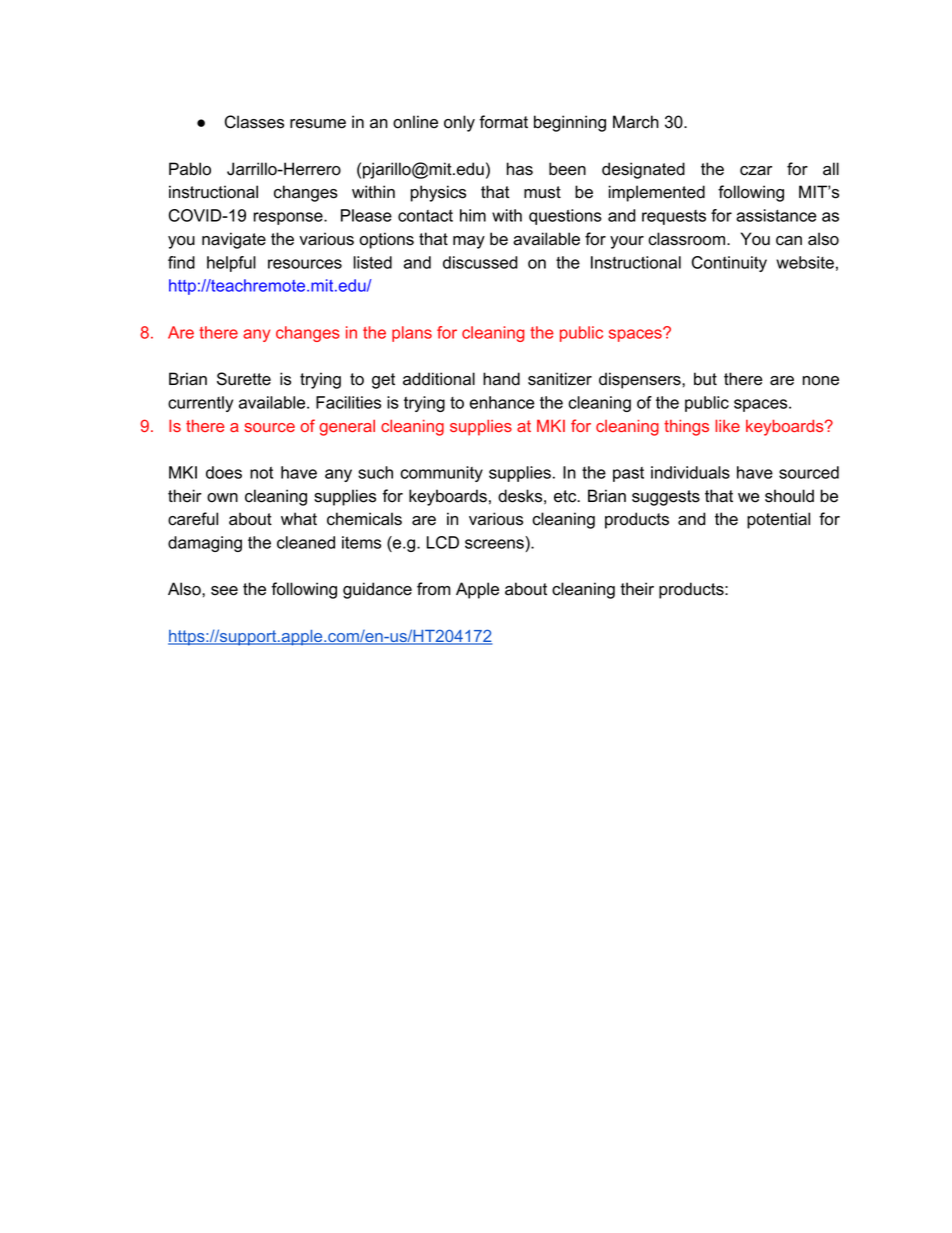 The width and height of the image is (952, 1233). I want to click on czar, so click(756, 171).
